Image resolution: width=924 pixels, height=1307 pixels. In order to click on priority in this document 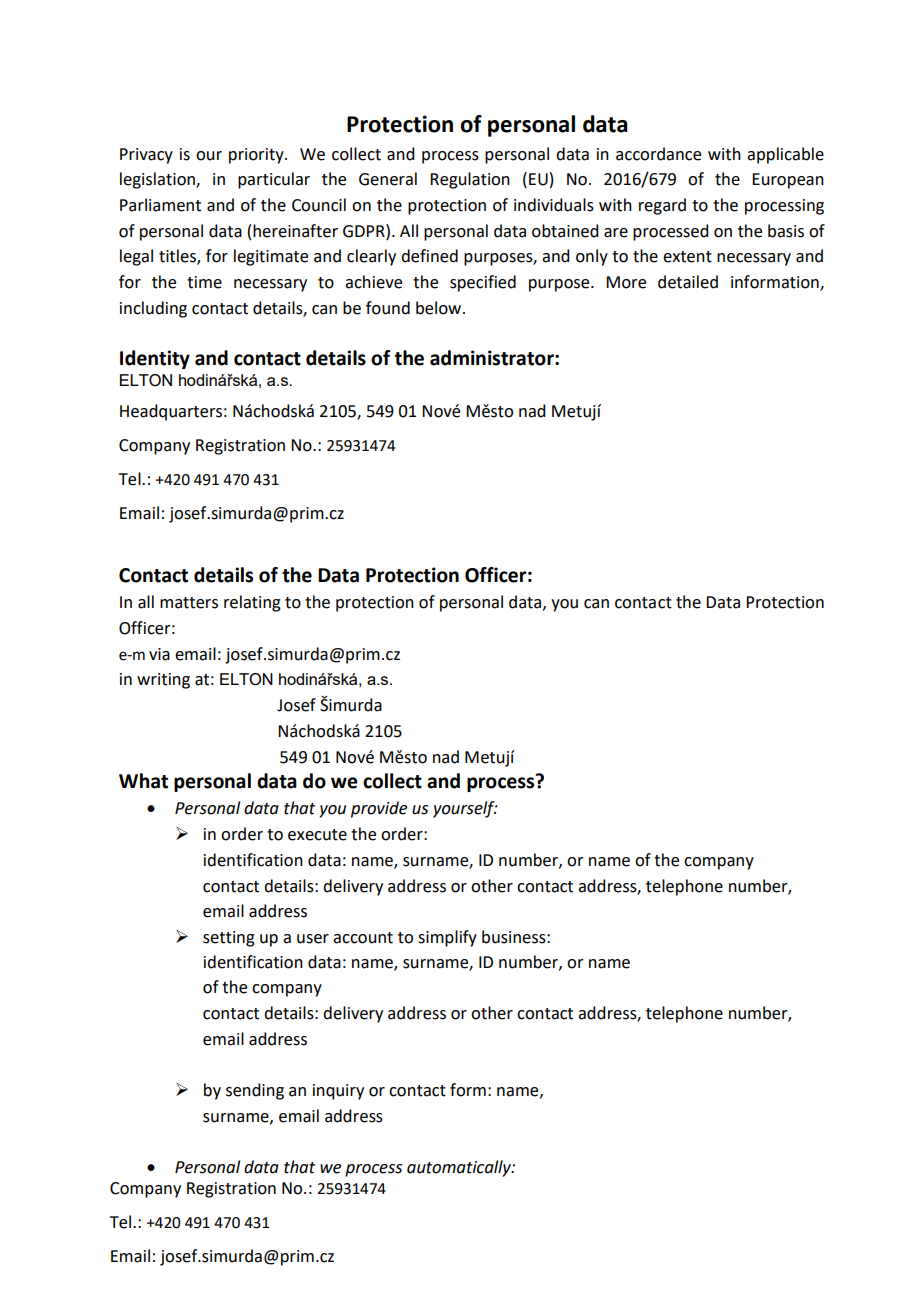, I will do `click(257, 156)`.
